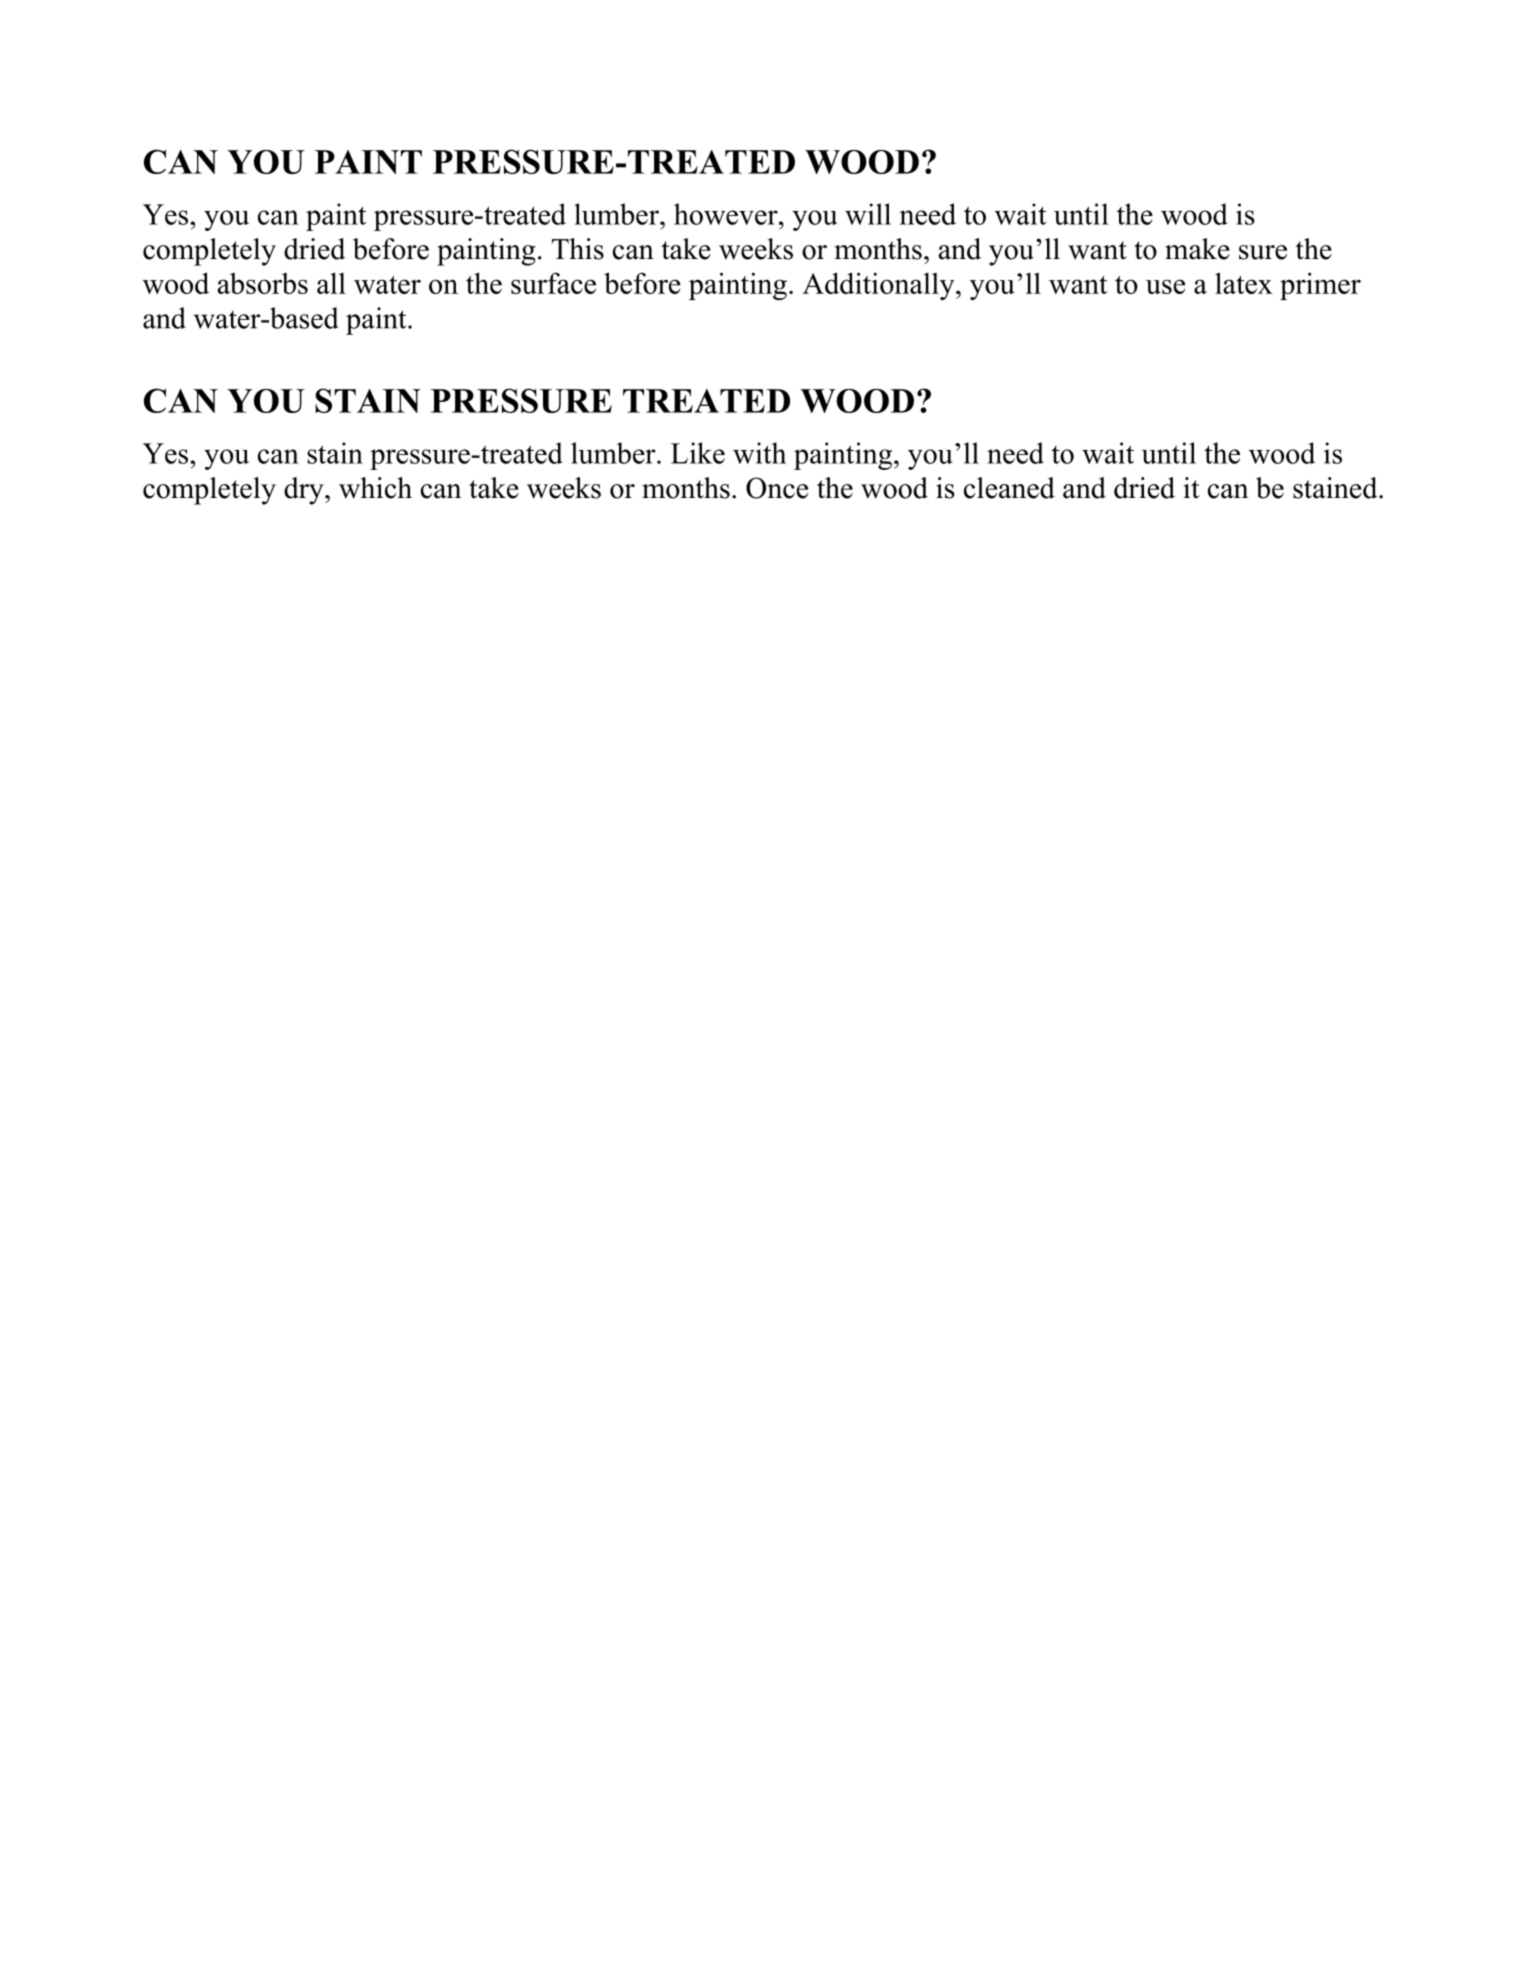 The height and width of the image is (1986, 1535). Describe the element at coordinates (698, 453) in the image. I see `Like` at that location.
